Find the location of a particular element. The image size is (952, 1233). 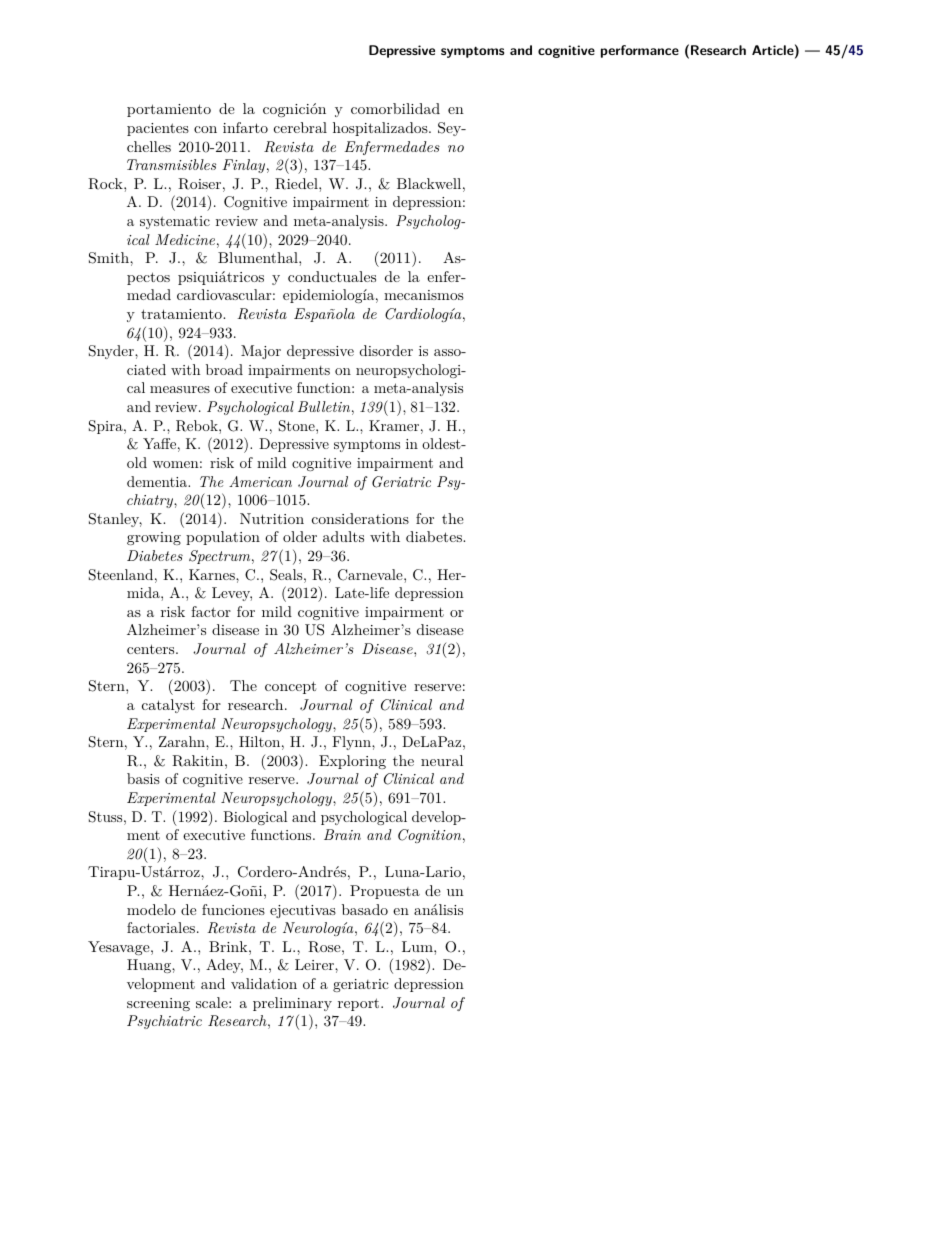

Flynn is located at coordinates (352, 743).
